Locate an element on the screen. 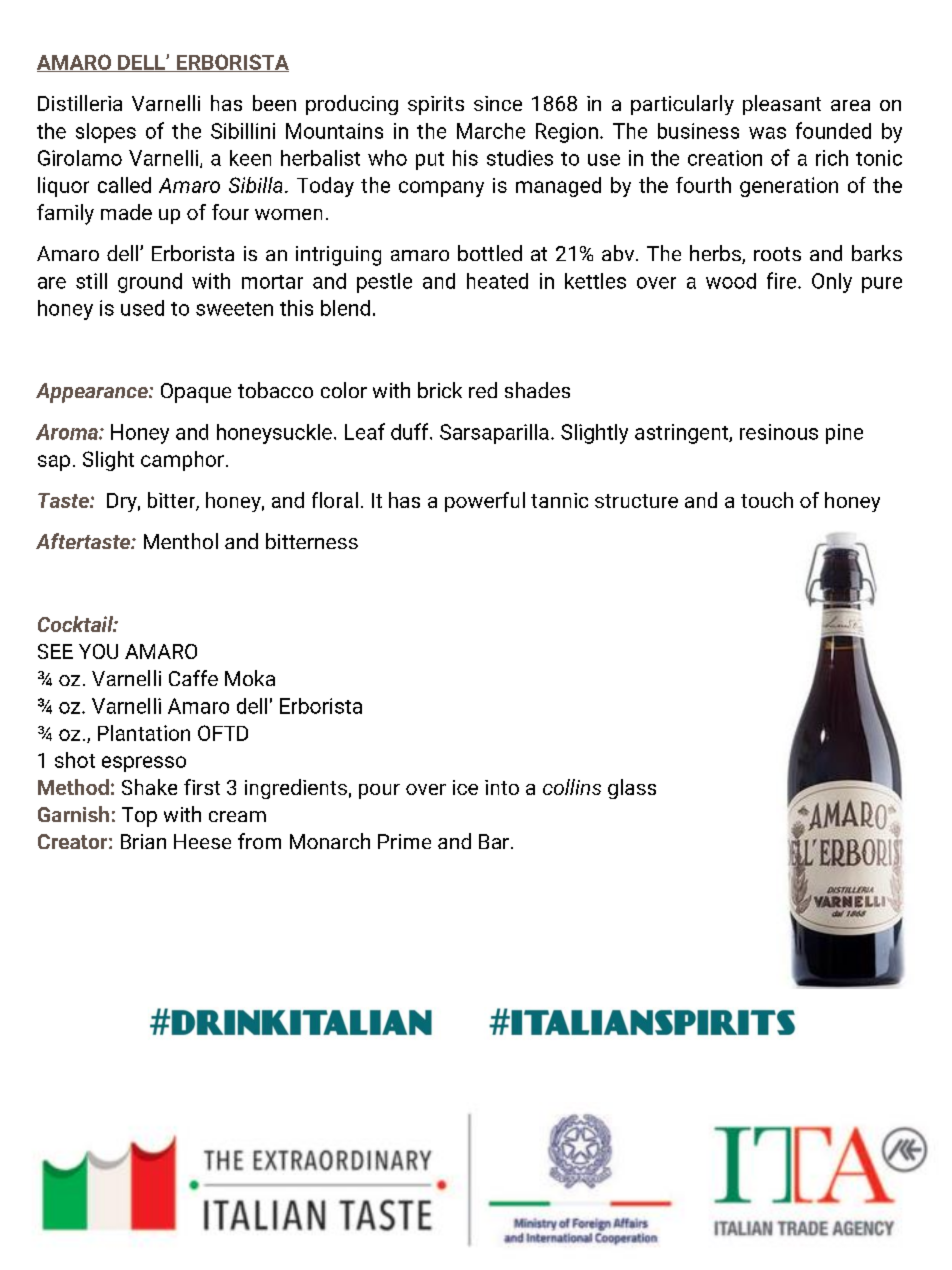  Opaque is located at coordinates (196, 393).
